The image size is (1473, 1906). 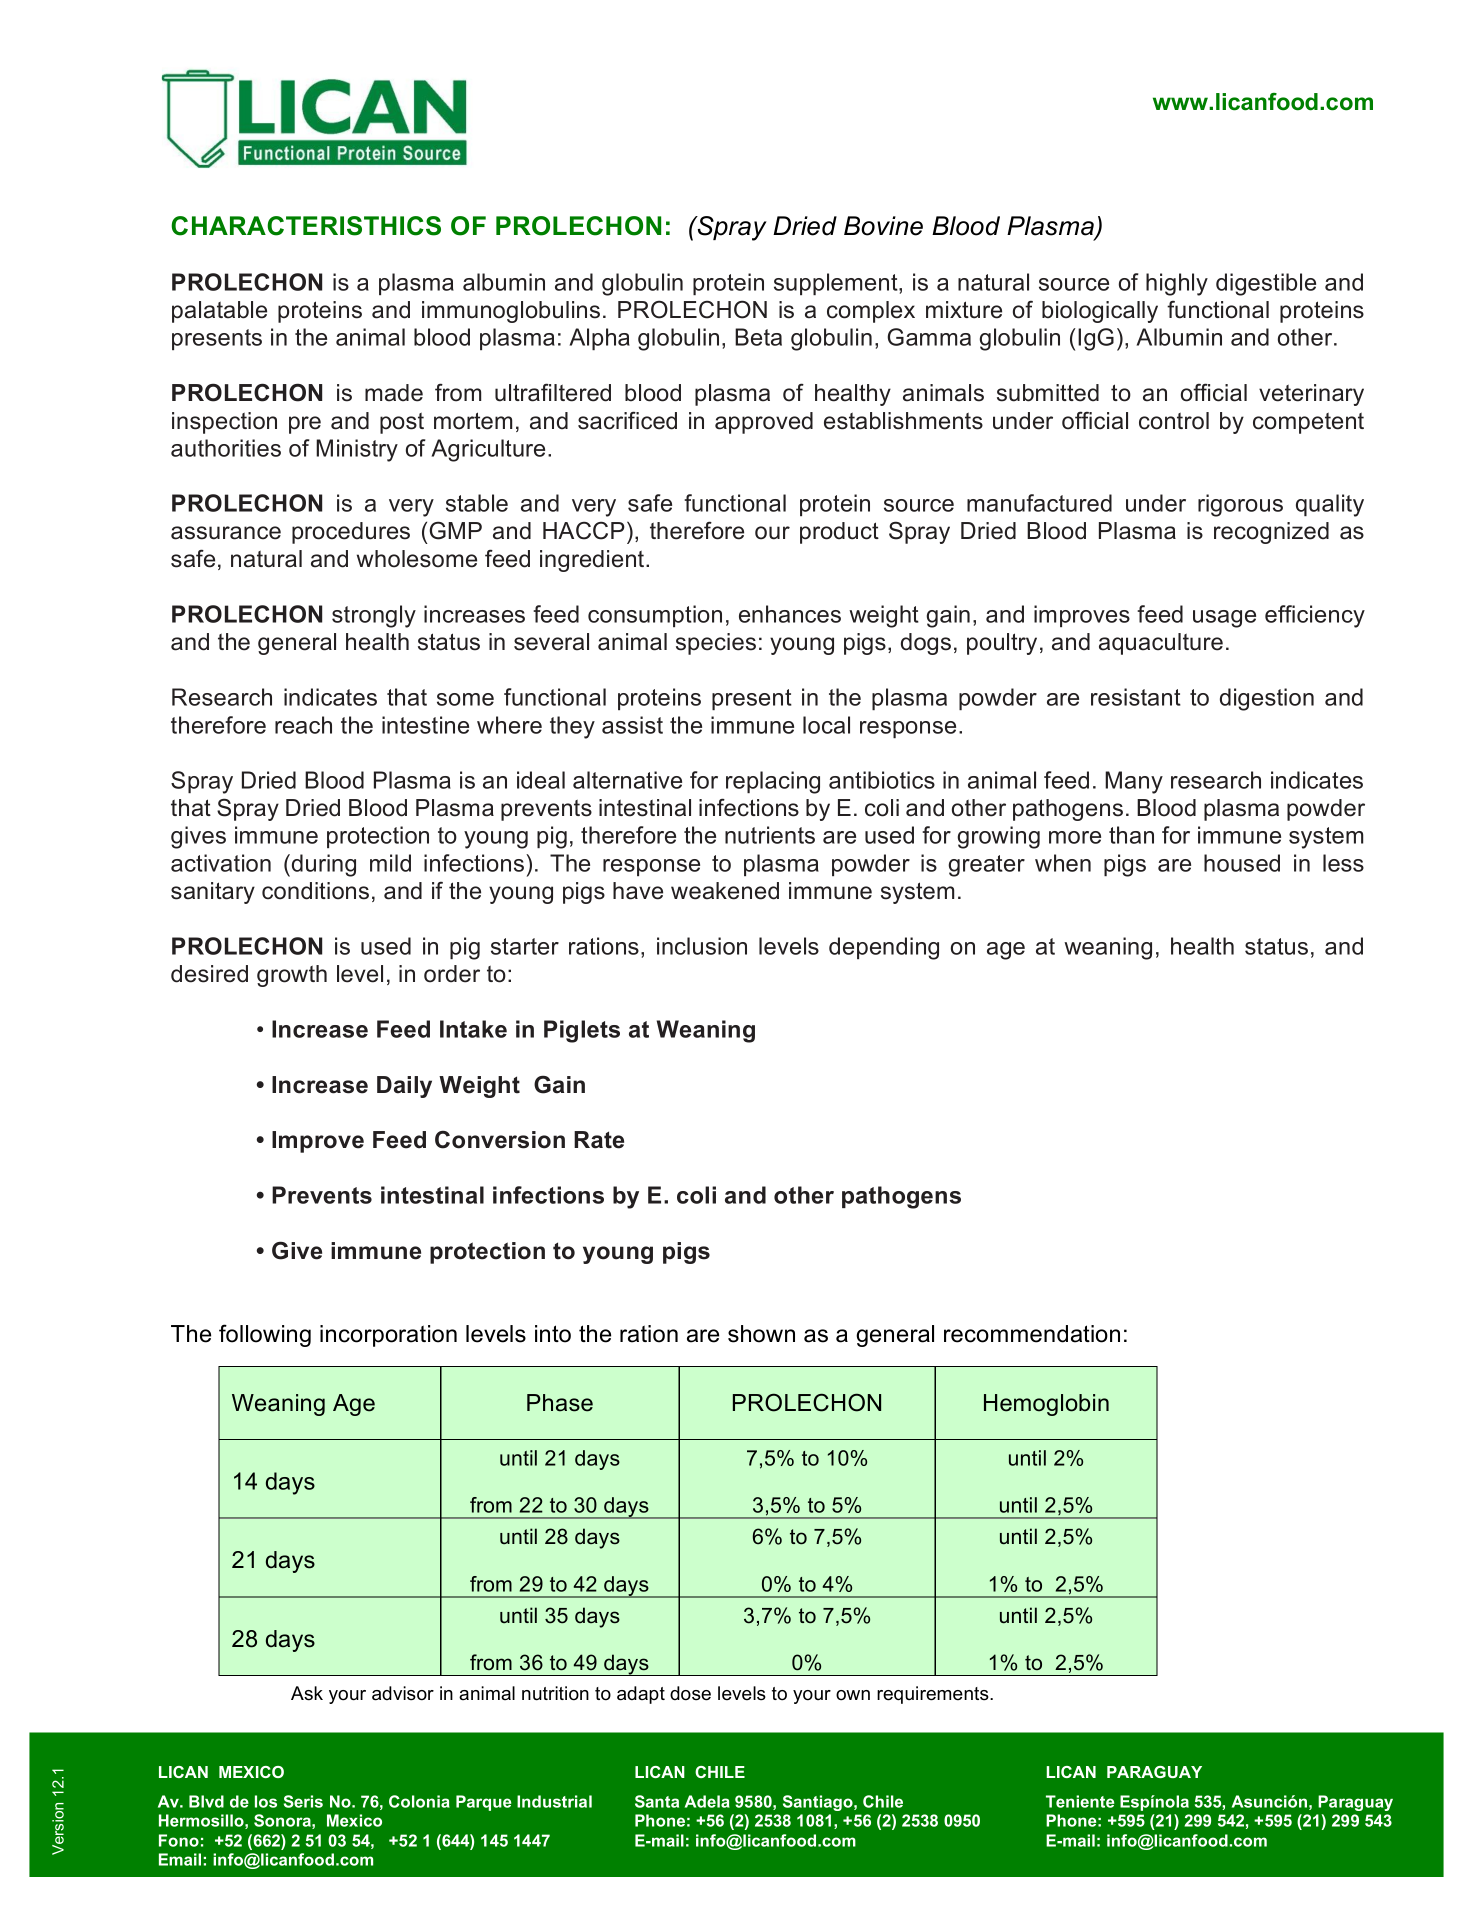 I want to click on highly, so click(x=1177, y=284).
